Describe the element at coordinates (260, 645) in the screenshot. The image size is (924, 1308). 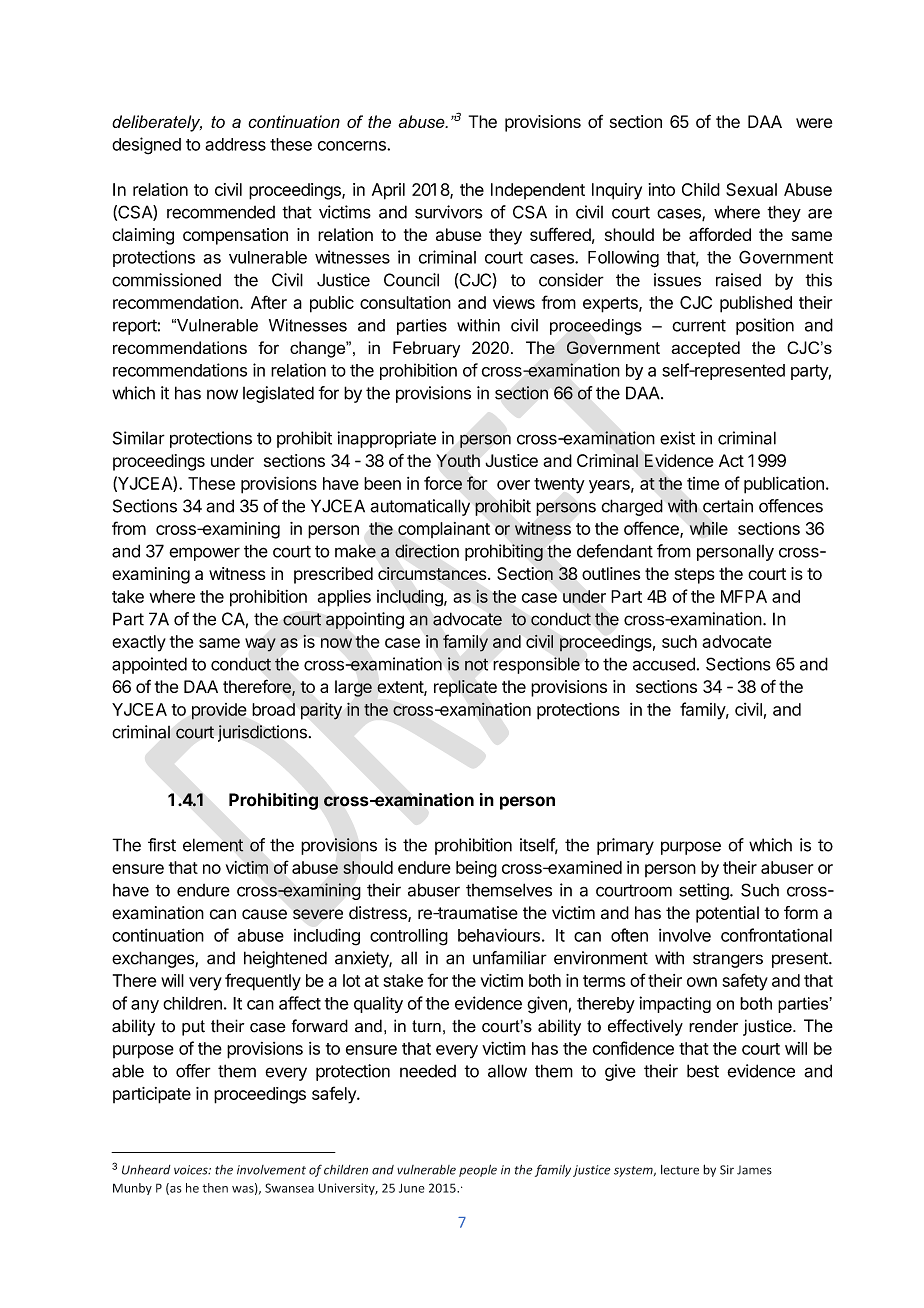
I see `way` at that location.
